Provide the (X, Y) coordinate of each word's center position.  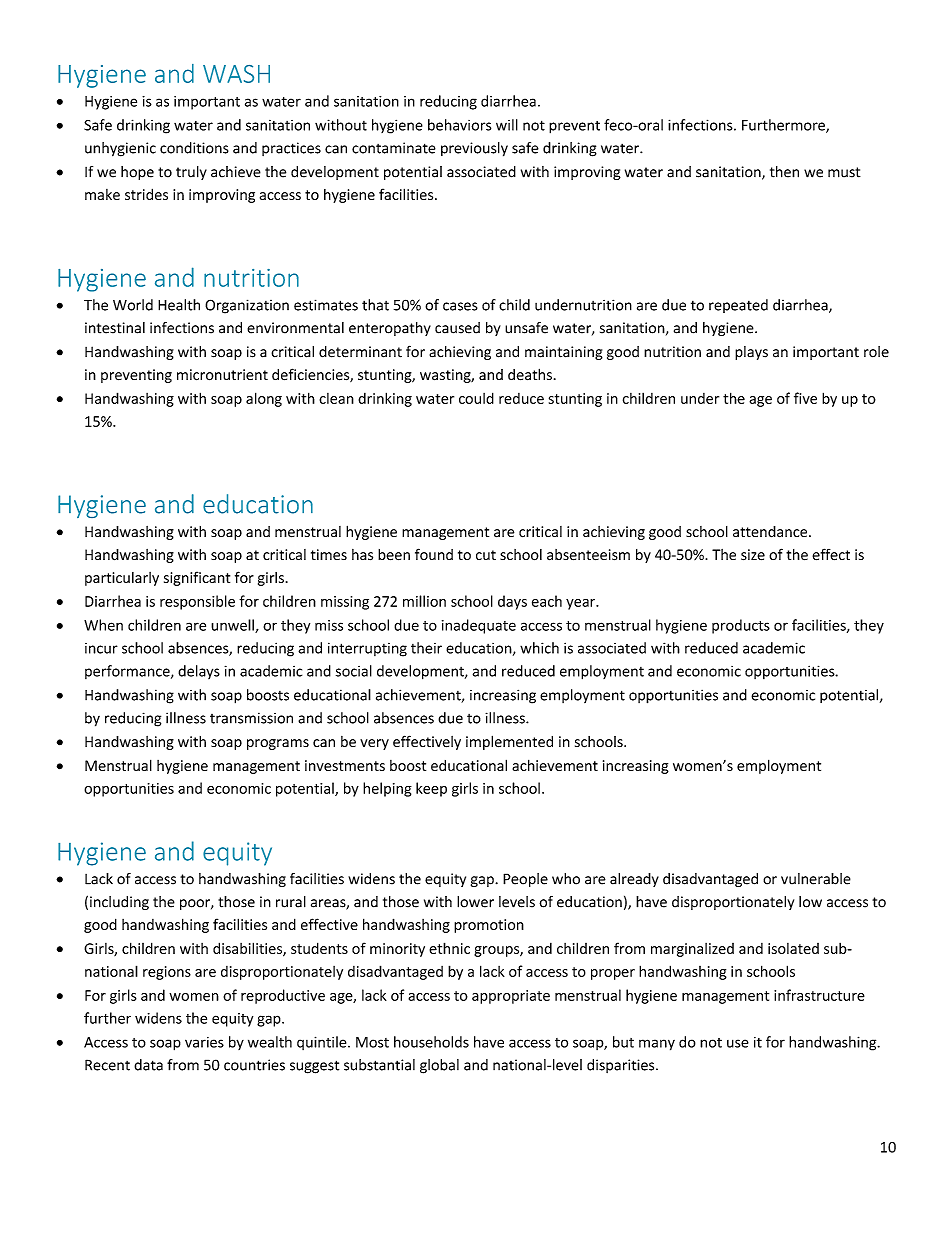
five (805, 398)
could (476, 398)
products (741, 626)
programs (278, 744)
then (784, 172)
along (264, 399)
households (431, 1042)
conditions (194, 148)
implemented (509, 742)
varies (204, 1042)
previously (474, 149)
